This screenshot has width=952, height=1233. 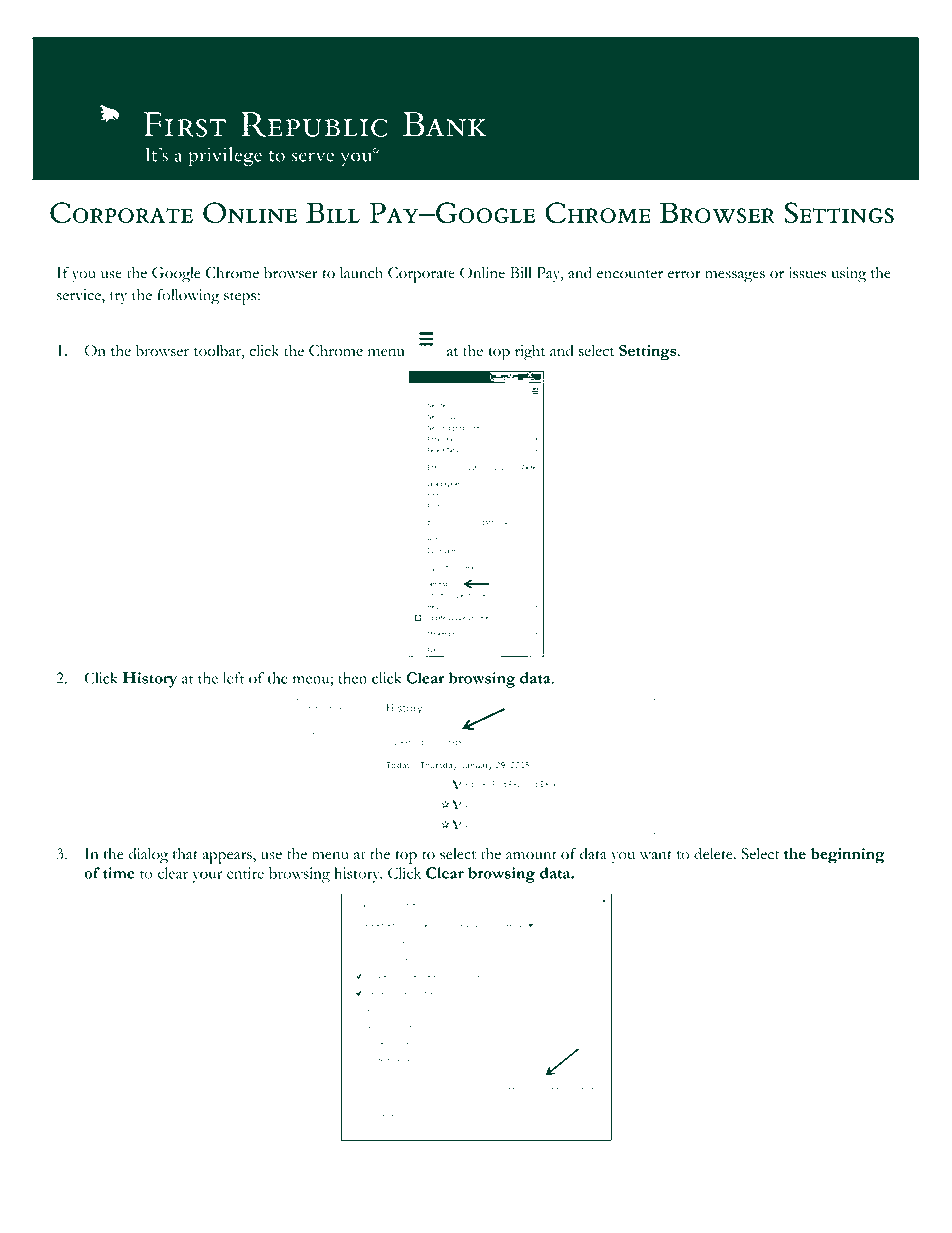 I want to click on error, so click(x=684, y=275).
